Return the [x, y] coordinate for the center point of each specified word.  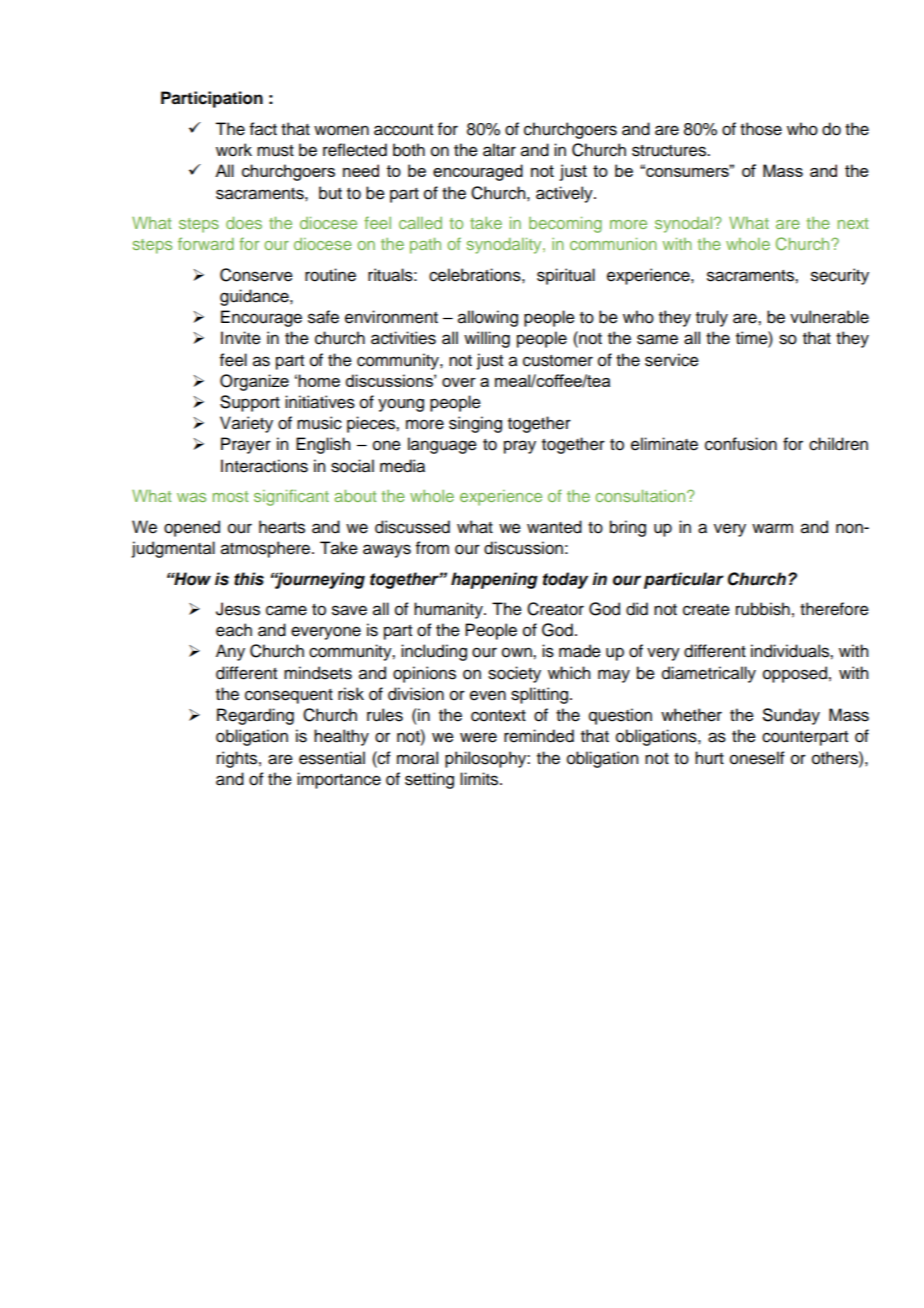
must [275, 151]
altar [499, 150]
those [761, 129]
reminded [539, 736]
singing [475, 424]
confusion [741, 444]
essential [332, 758]
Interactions [264, 466]
